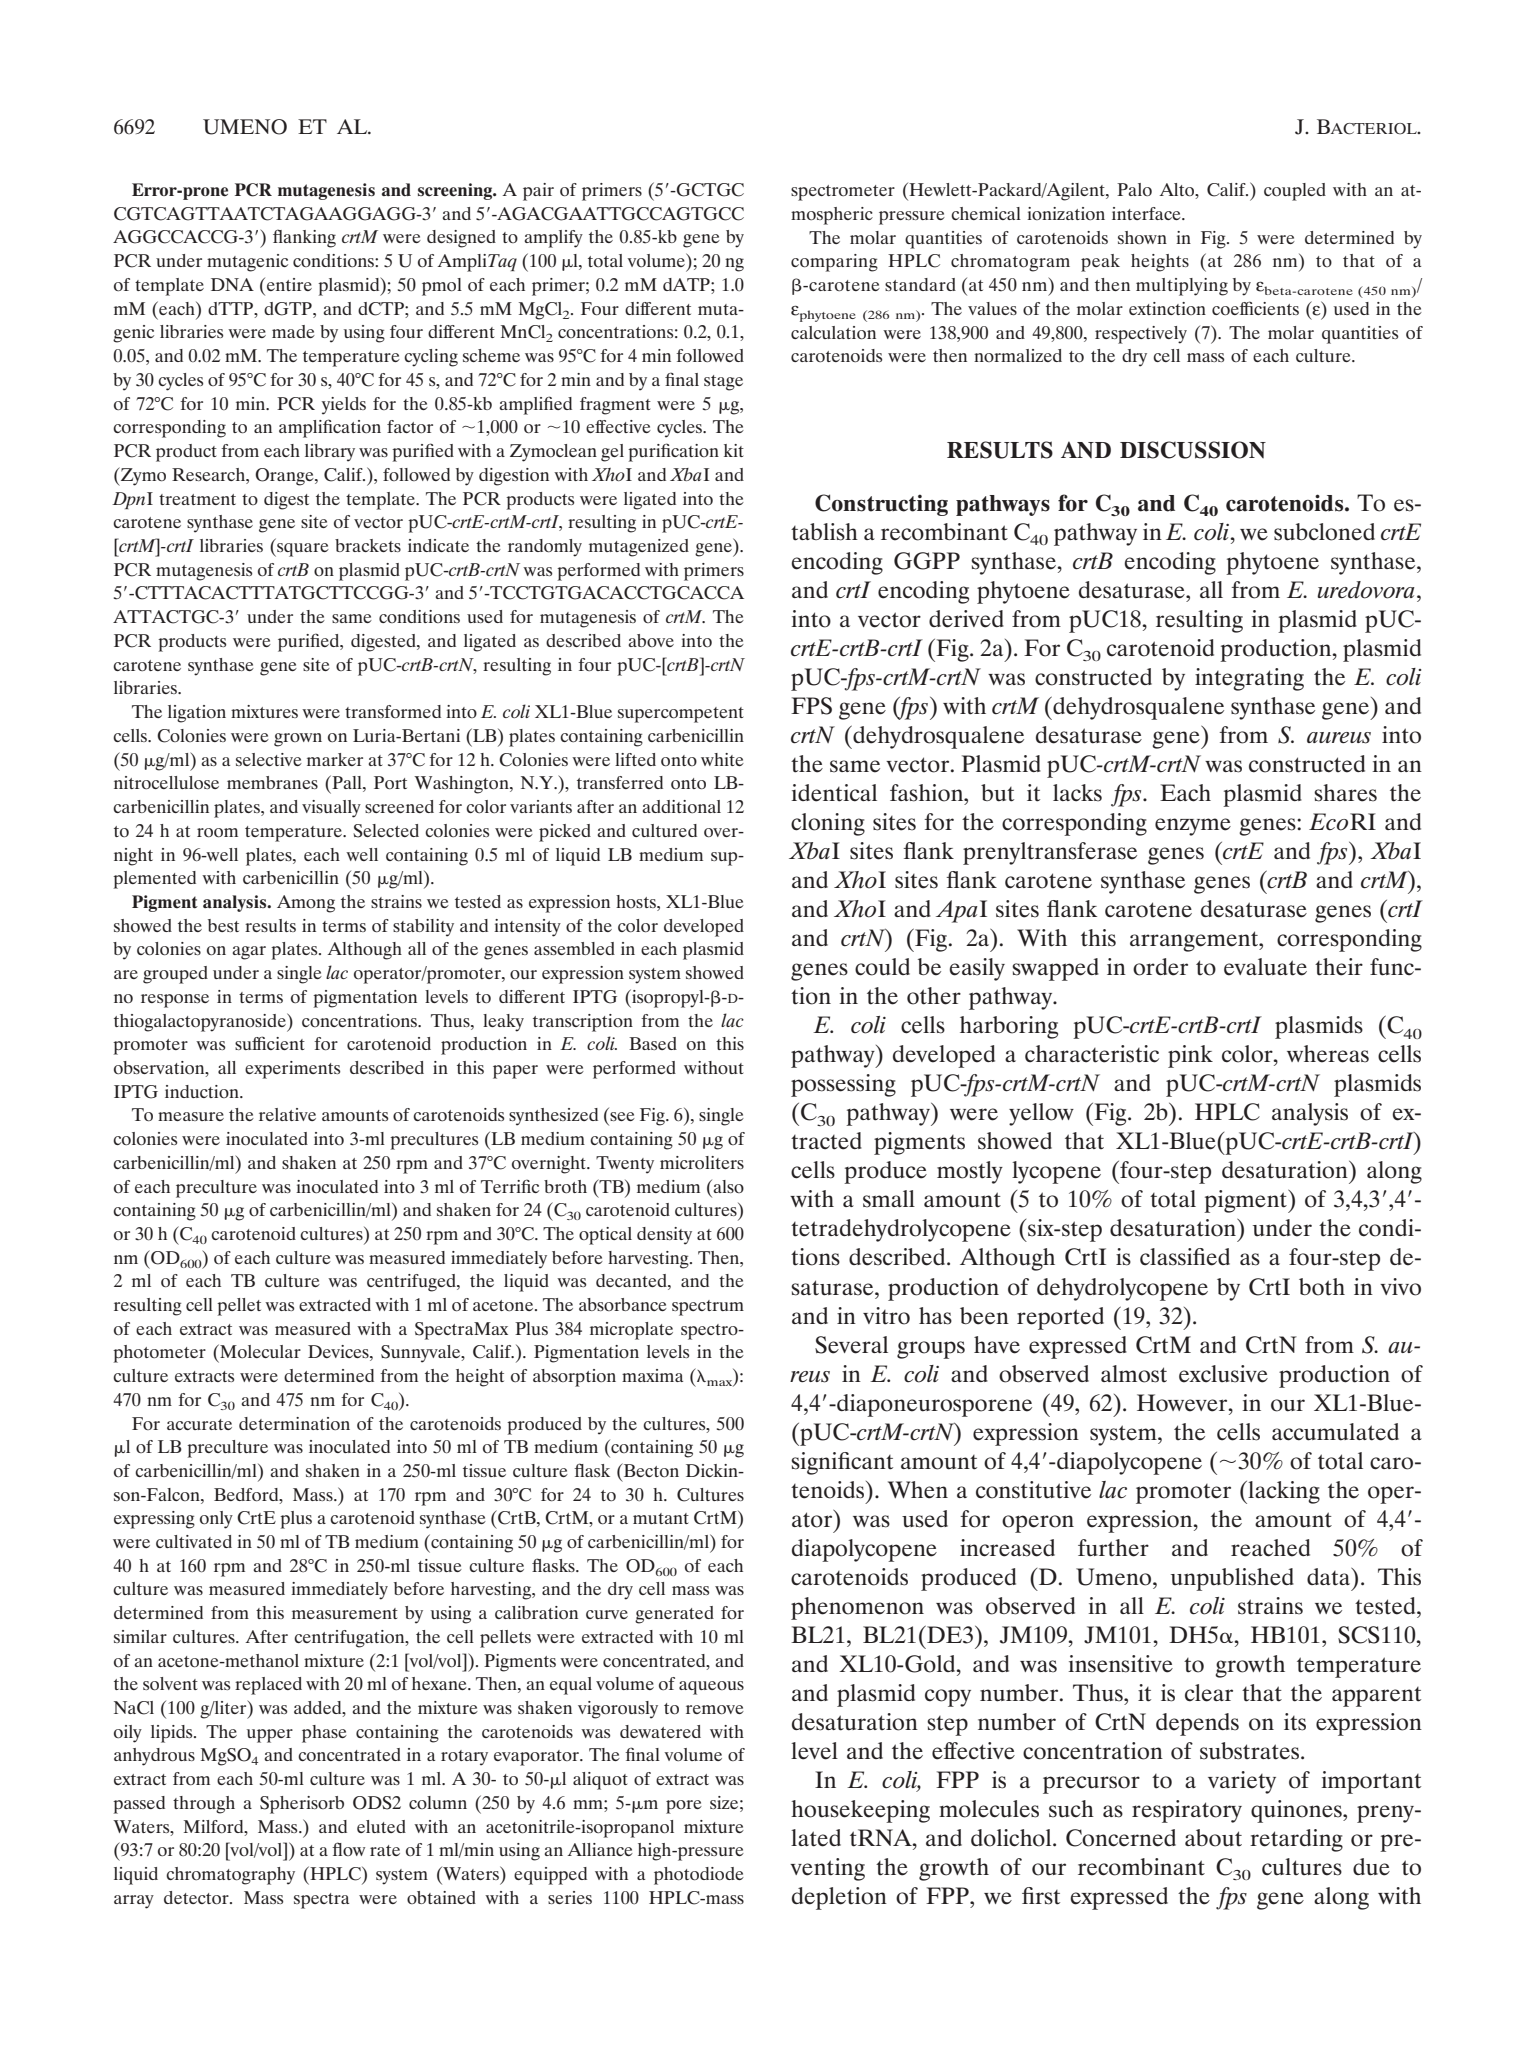 The image size is (1537, 2057). What do you see at coordinates (842, 1463) in the screenshot?
I see `significant` at bounding box center [842, 1463].
